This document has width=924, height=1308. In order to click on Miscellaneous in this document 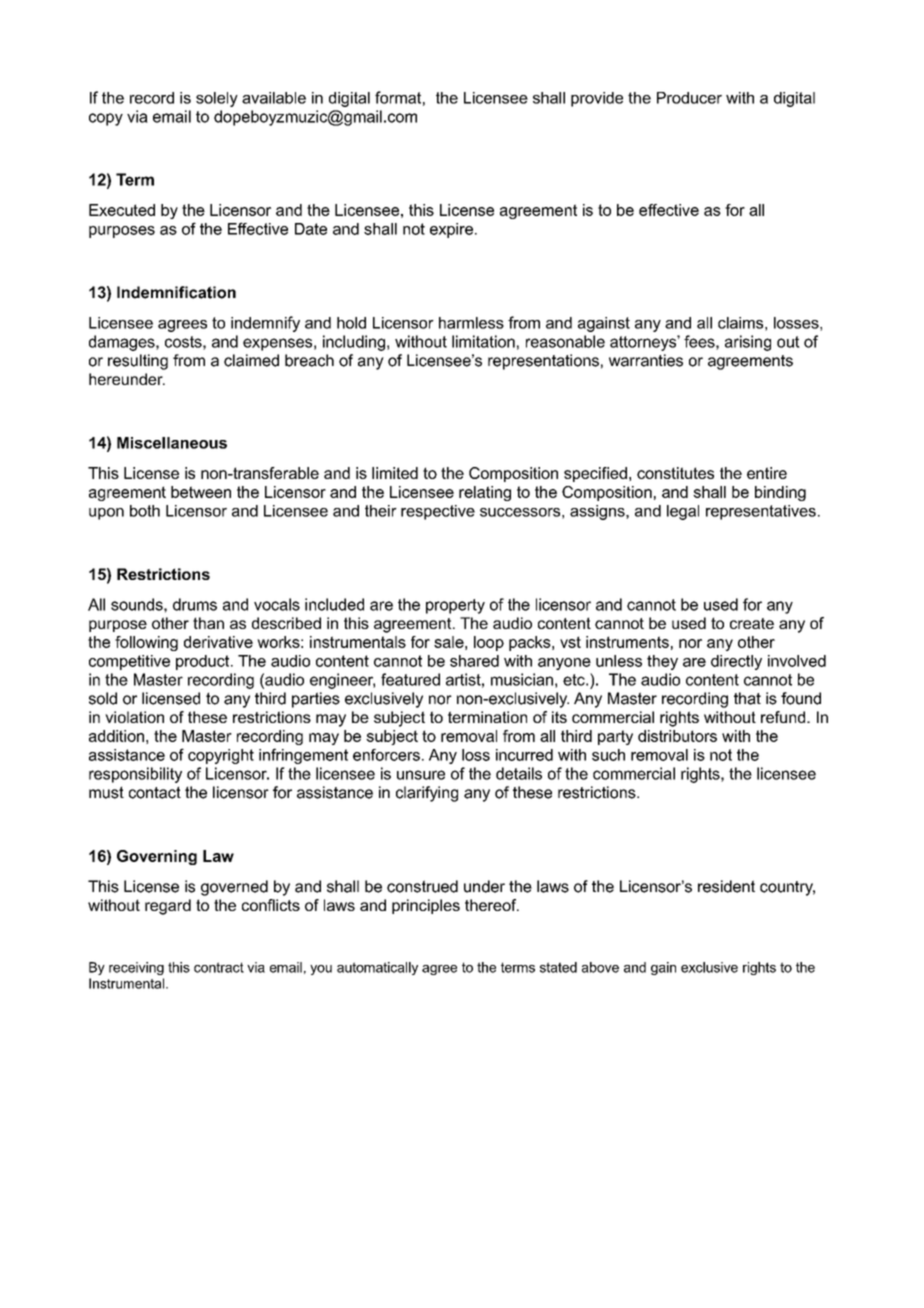, I will do `click(172, 443)`.
